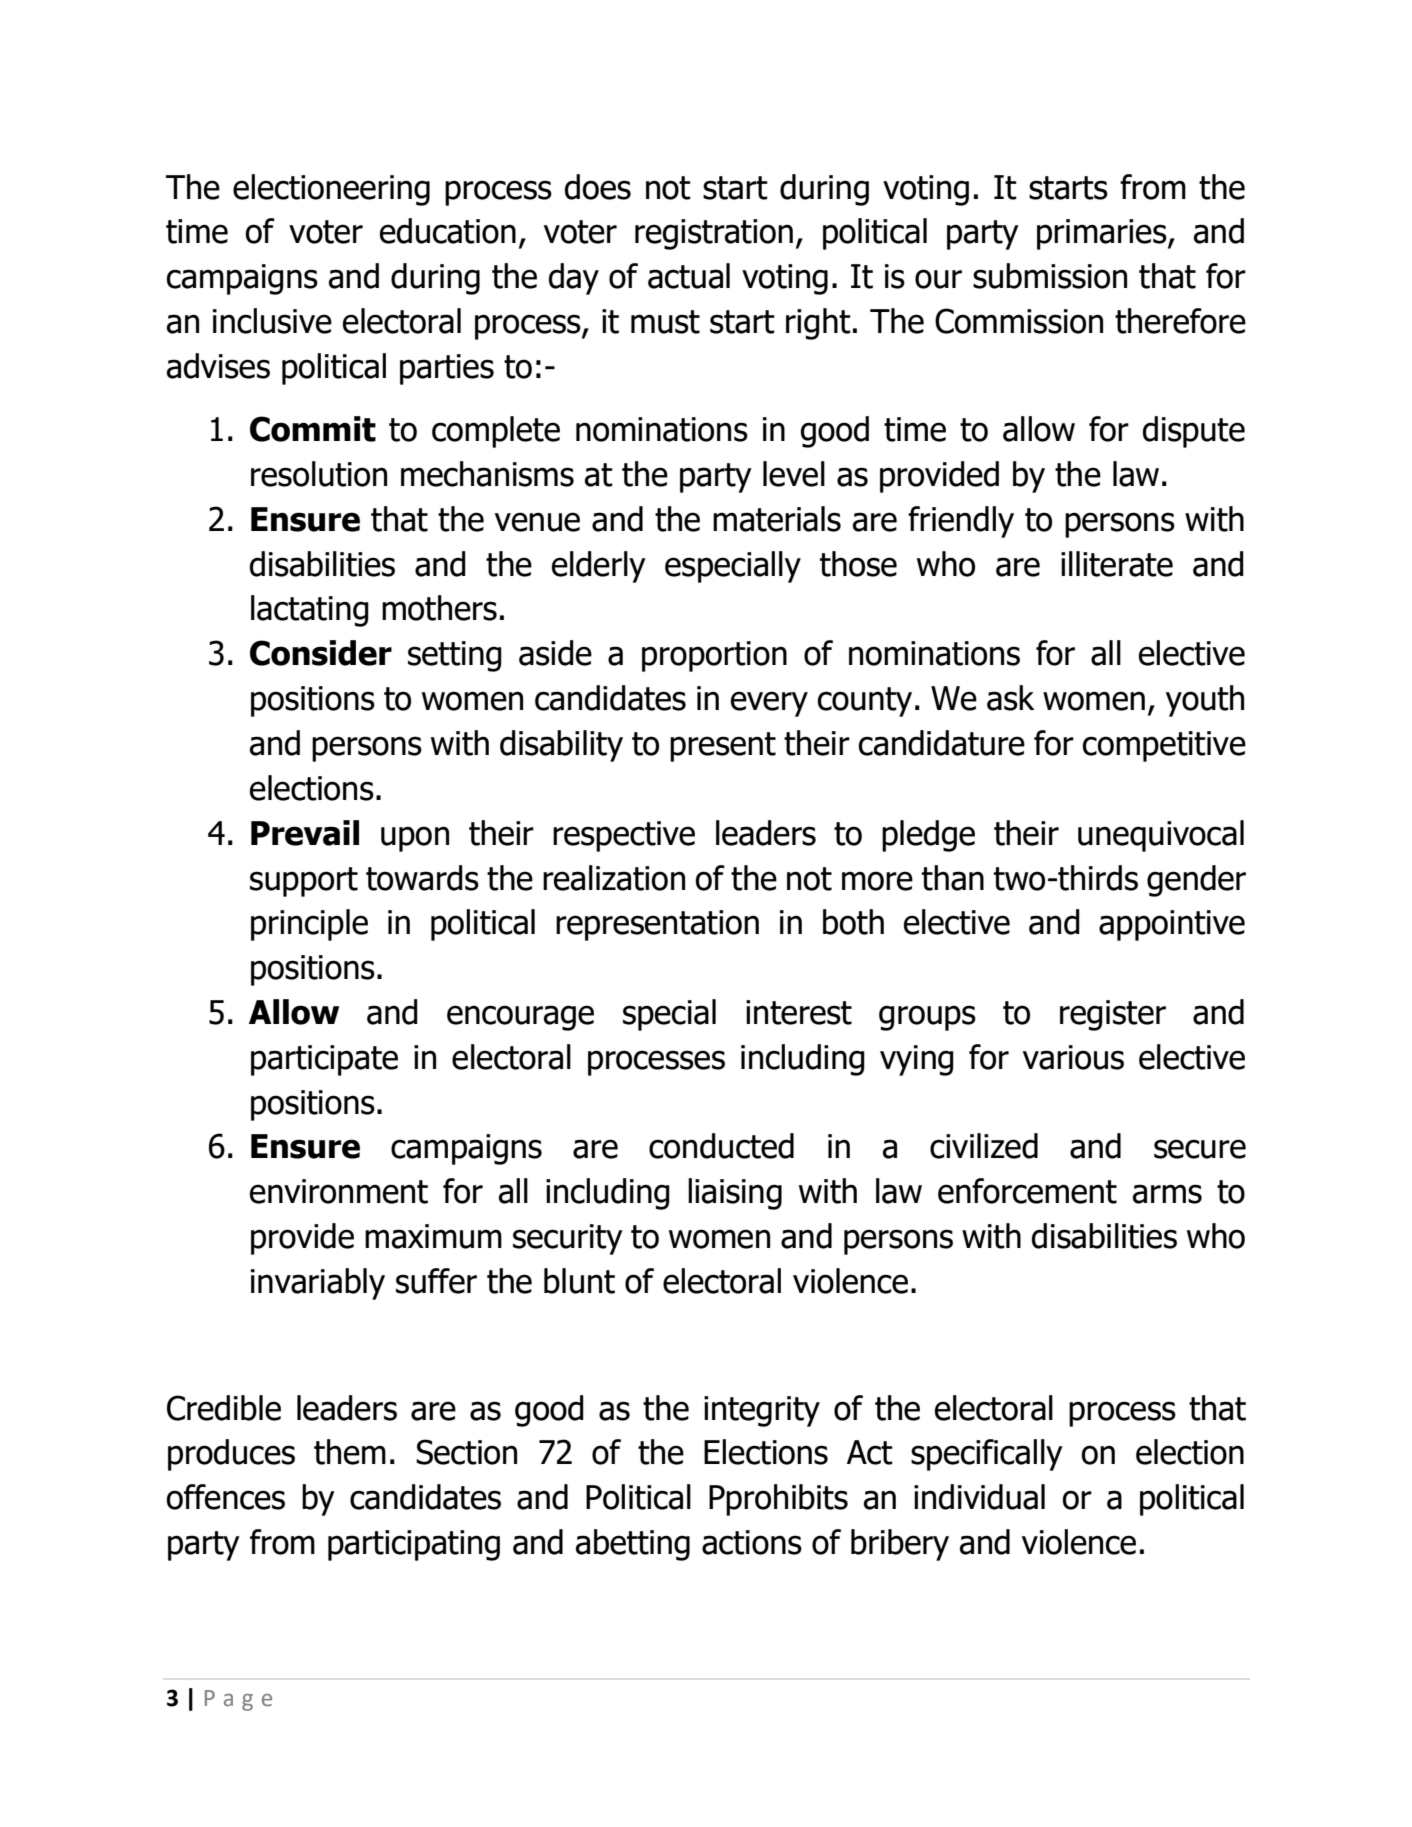  I want to click on participate, so click(324, 1060).
